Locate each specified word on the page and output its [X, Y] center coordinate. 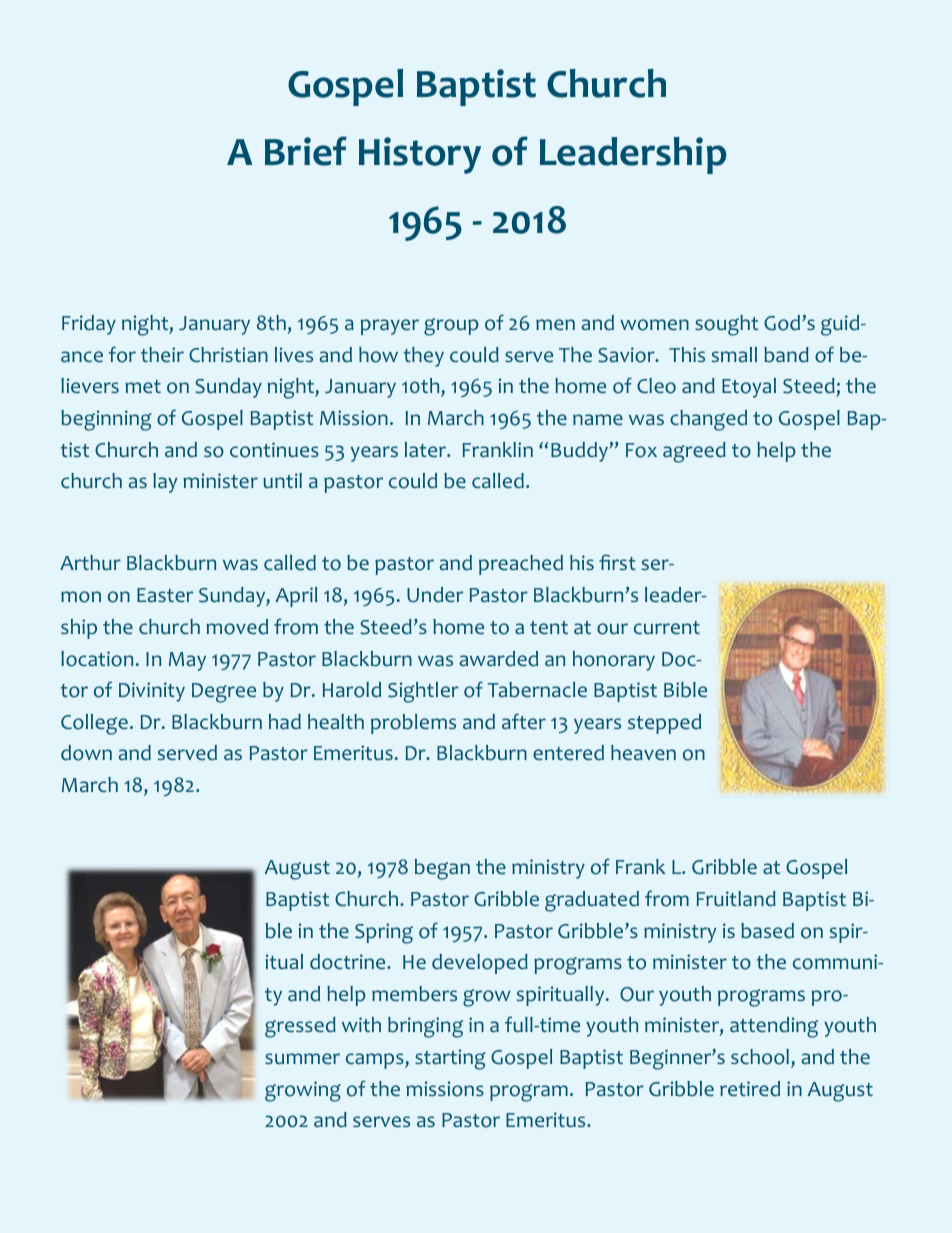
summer [302, 1059]
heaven [643, 753]
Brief [306, 151]
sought [726, 325]
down [86, 753]
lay [165, 483]
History [420, 155]
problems [413, 724]
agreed [694, 452]
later [427, 450]
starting [450, 1059]
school [760, 1057]
